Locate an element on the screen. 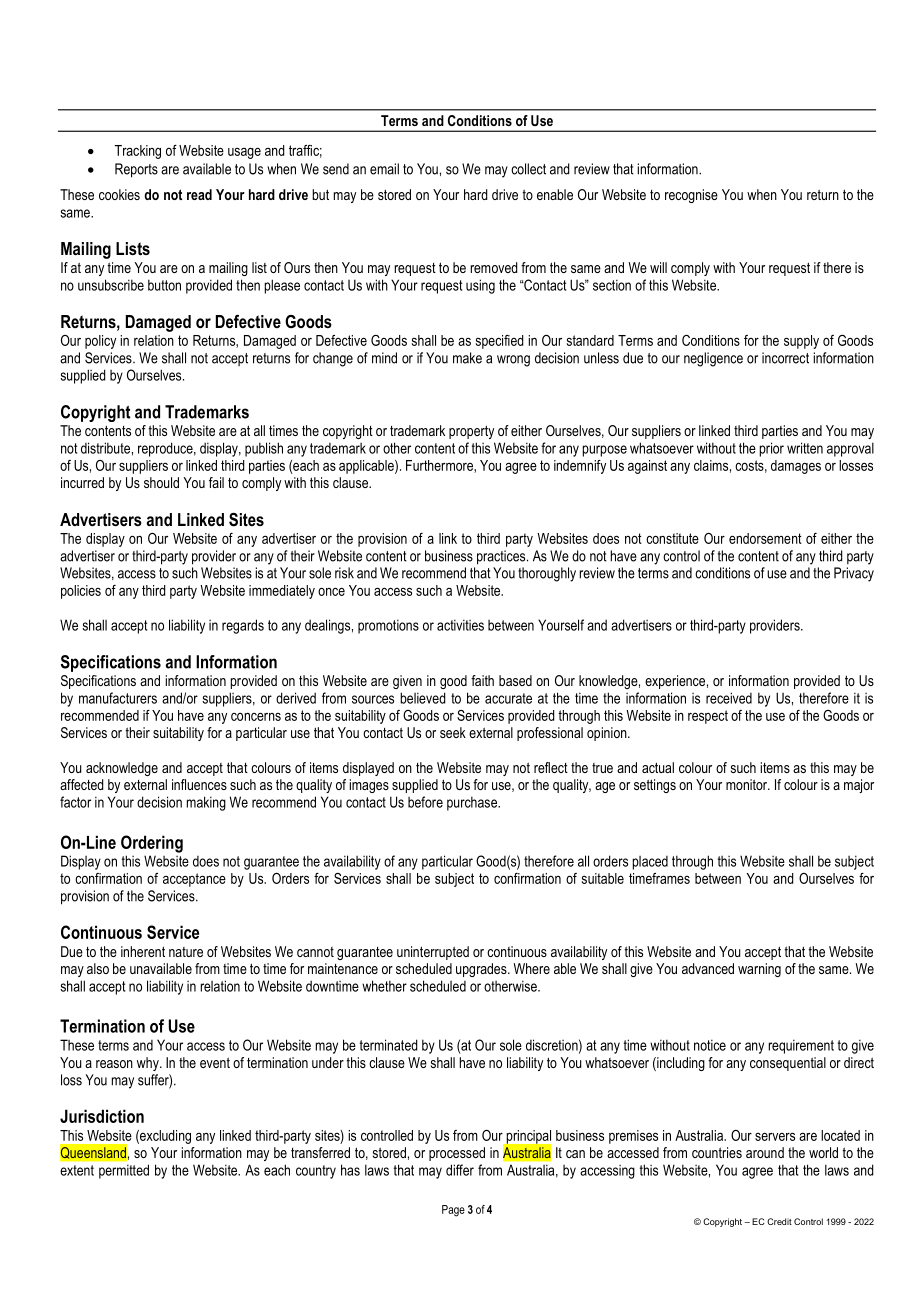 Image resolution: width=924 pixels, height=1308 pixels. should is located at coordinates (161, 482).
